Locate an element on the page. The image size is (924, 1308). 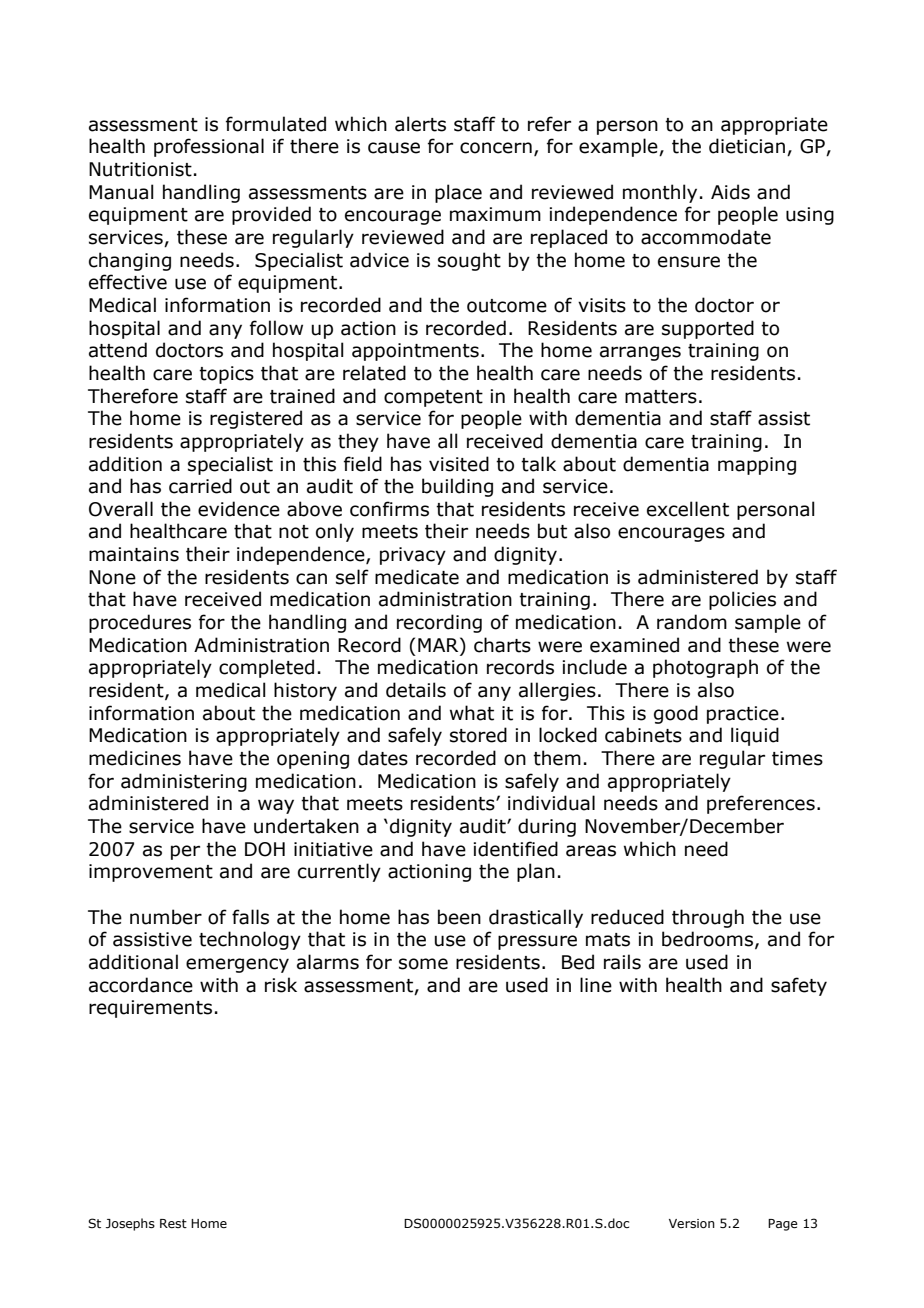
concern is located at coordinates (496, 148).
